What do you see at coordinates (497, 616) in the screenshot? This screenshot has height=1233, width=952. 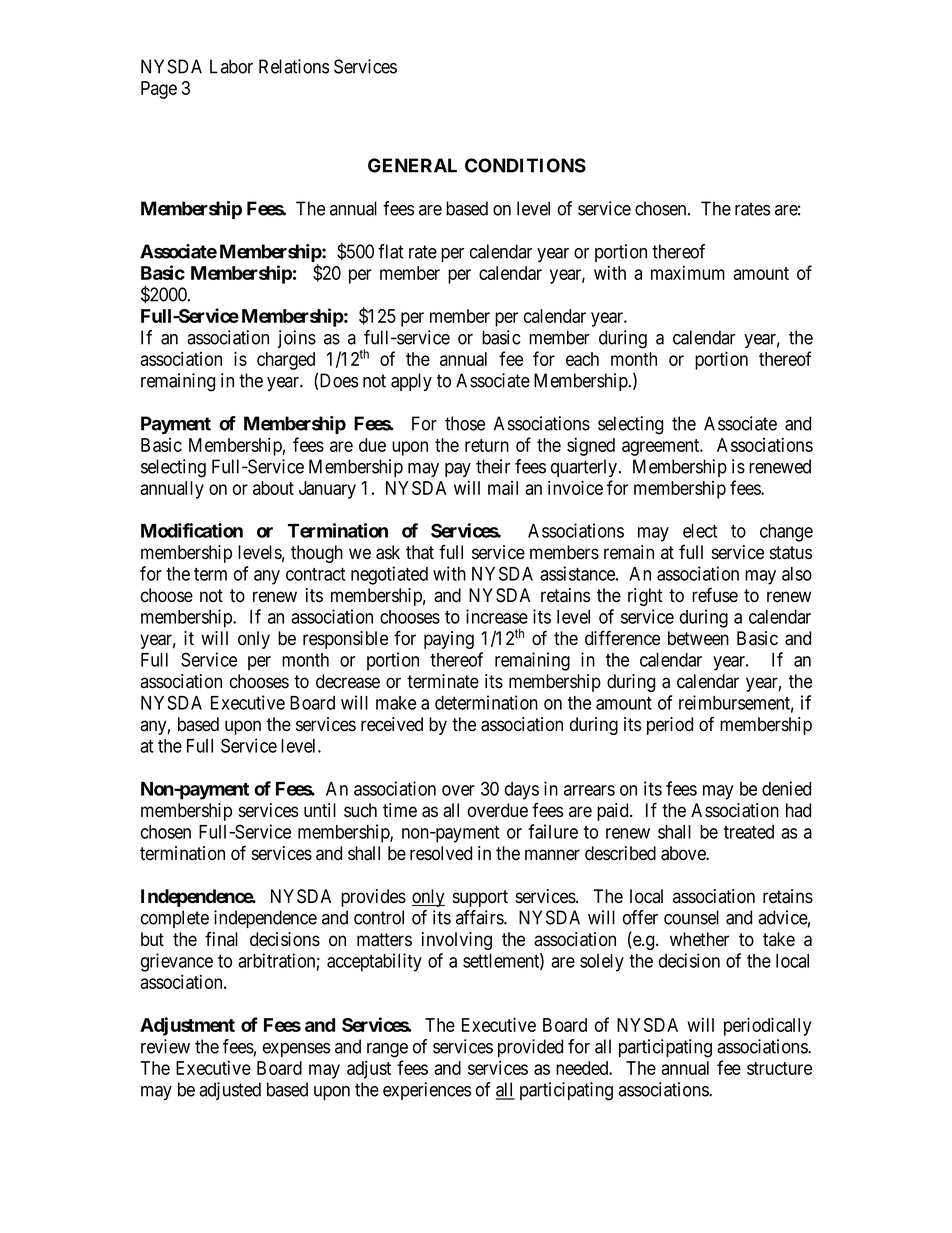 I see `increase` at bounding box center [497, 616].
